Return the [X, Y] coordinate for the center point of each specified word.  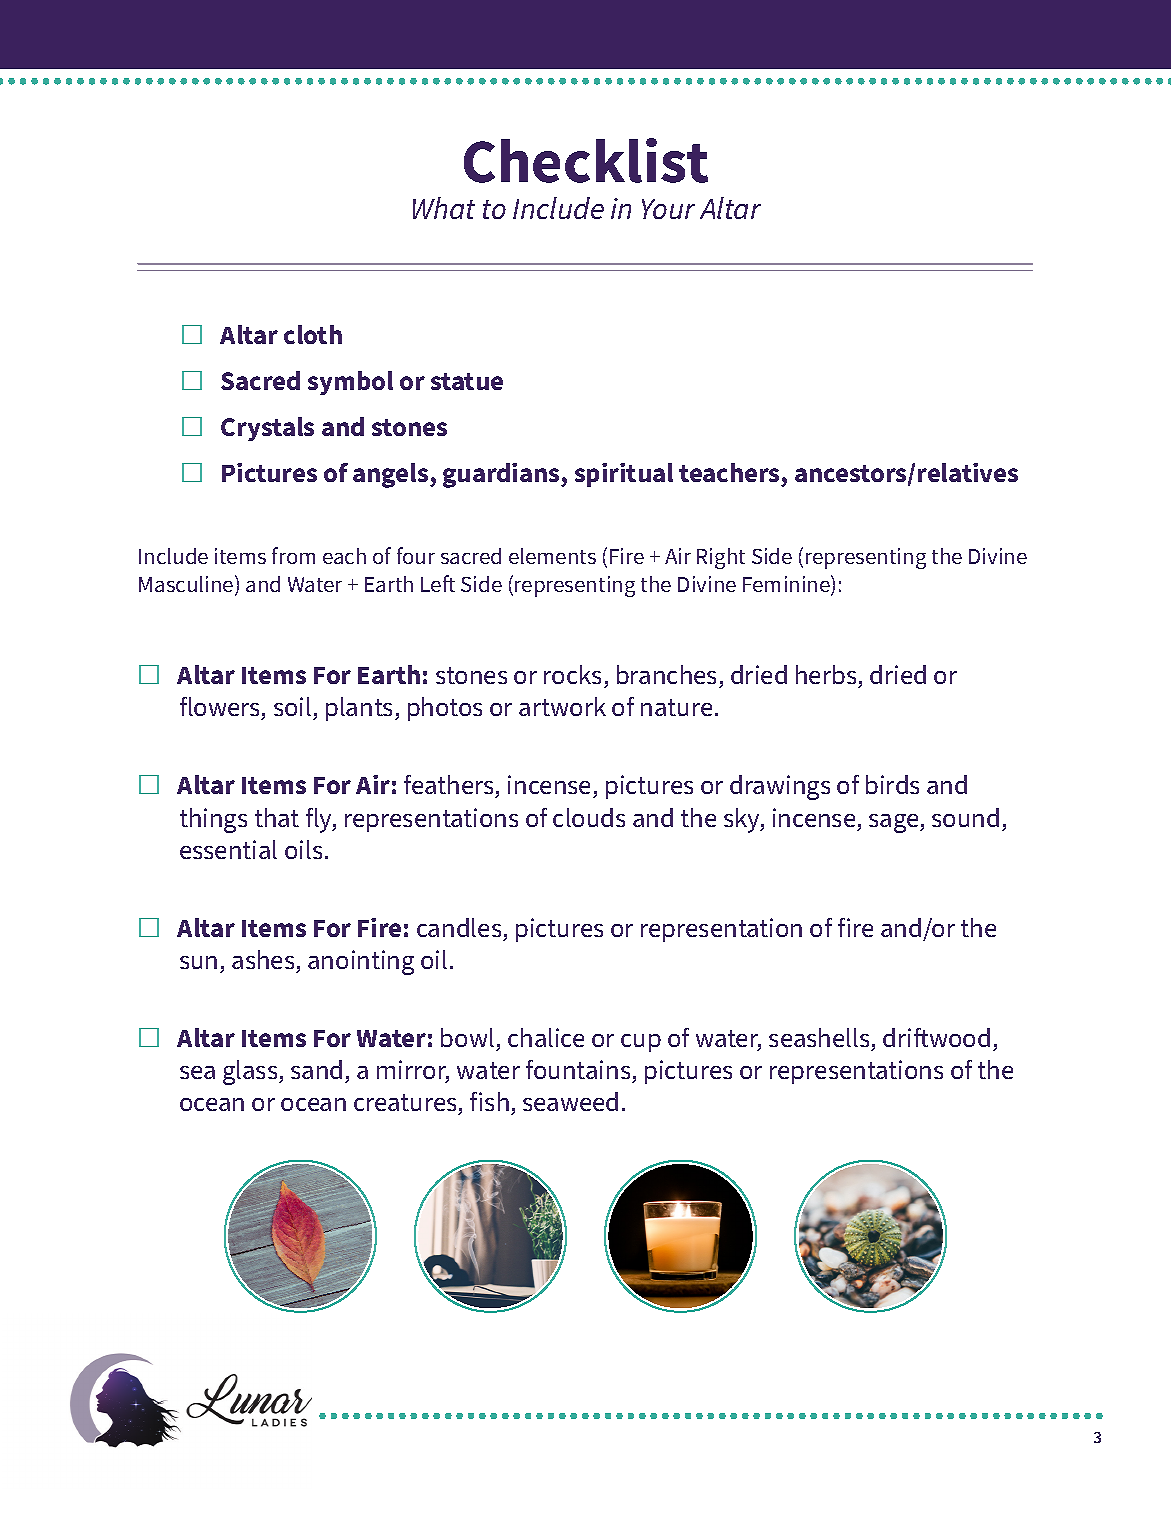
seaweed [570, 1101]
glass [251, 1072]
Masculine [187, 585]
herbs [827, 676]
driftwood [936, 1037]
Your [668, 209]
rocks [574, 676]
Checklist [586, 160]
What [444, 208]
